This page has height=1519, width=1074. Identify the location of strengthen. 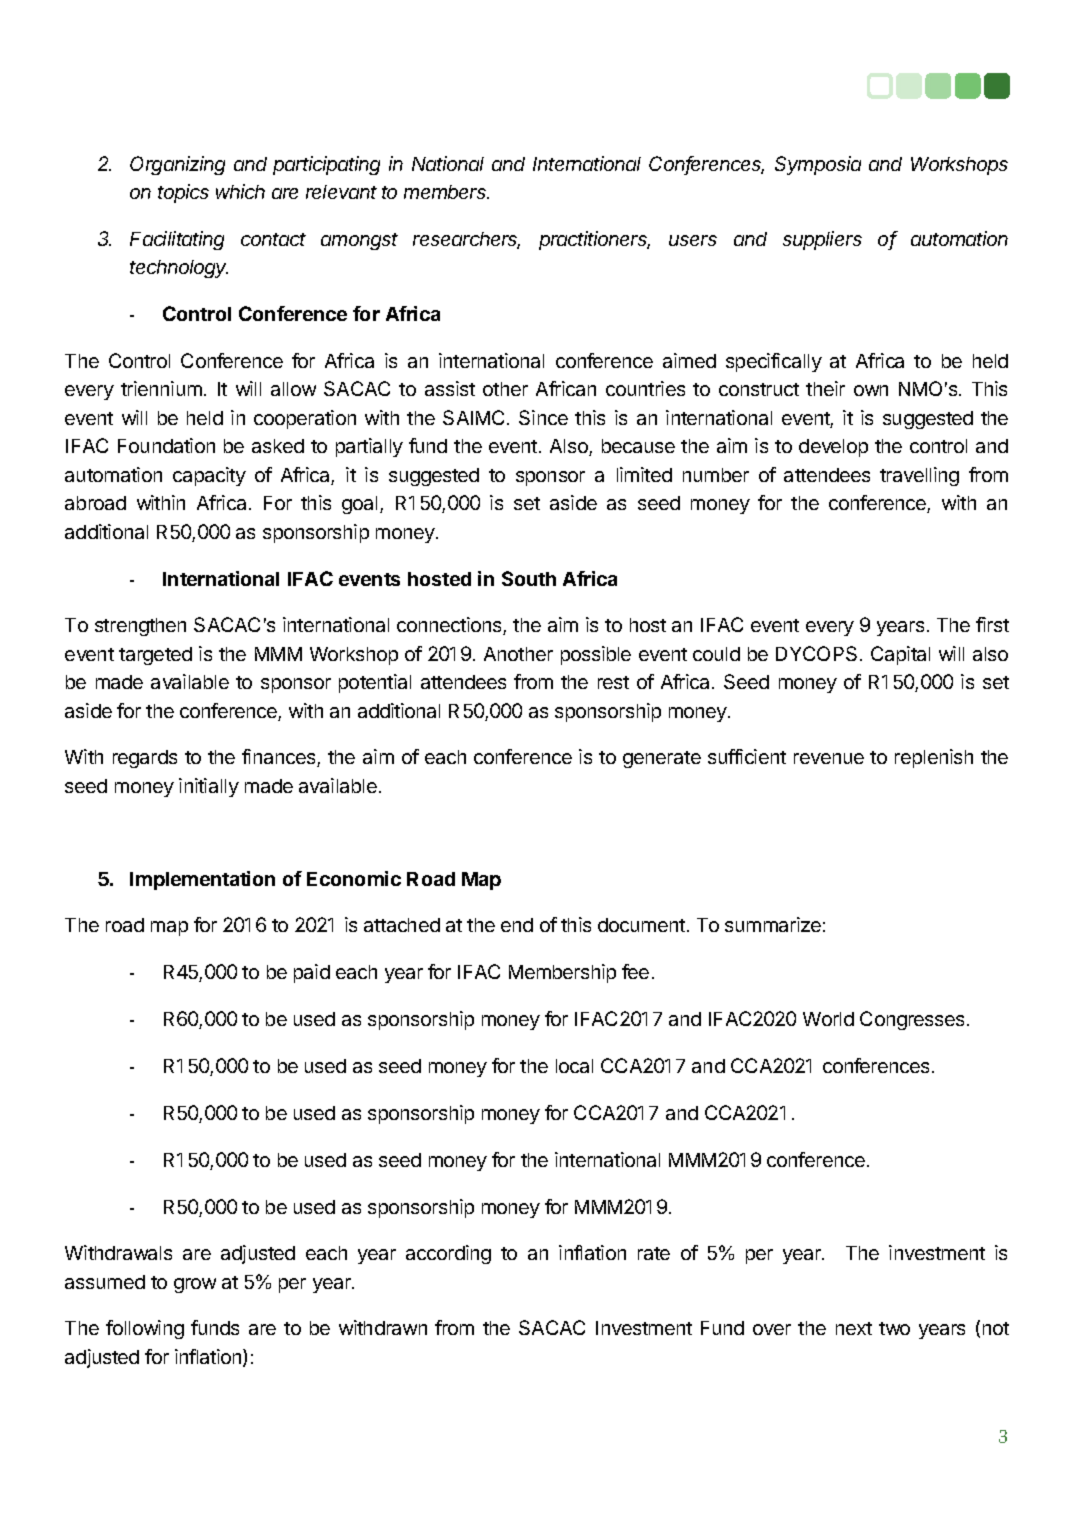
(140, 627).
